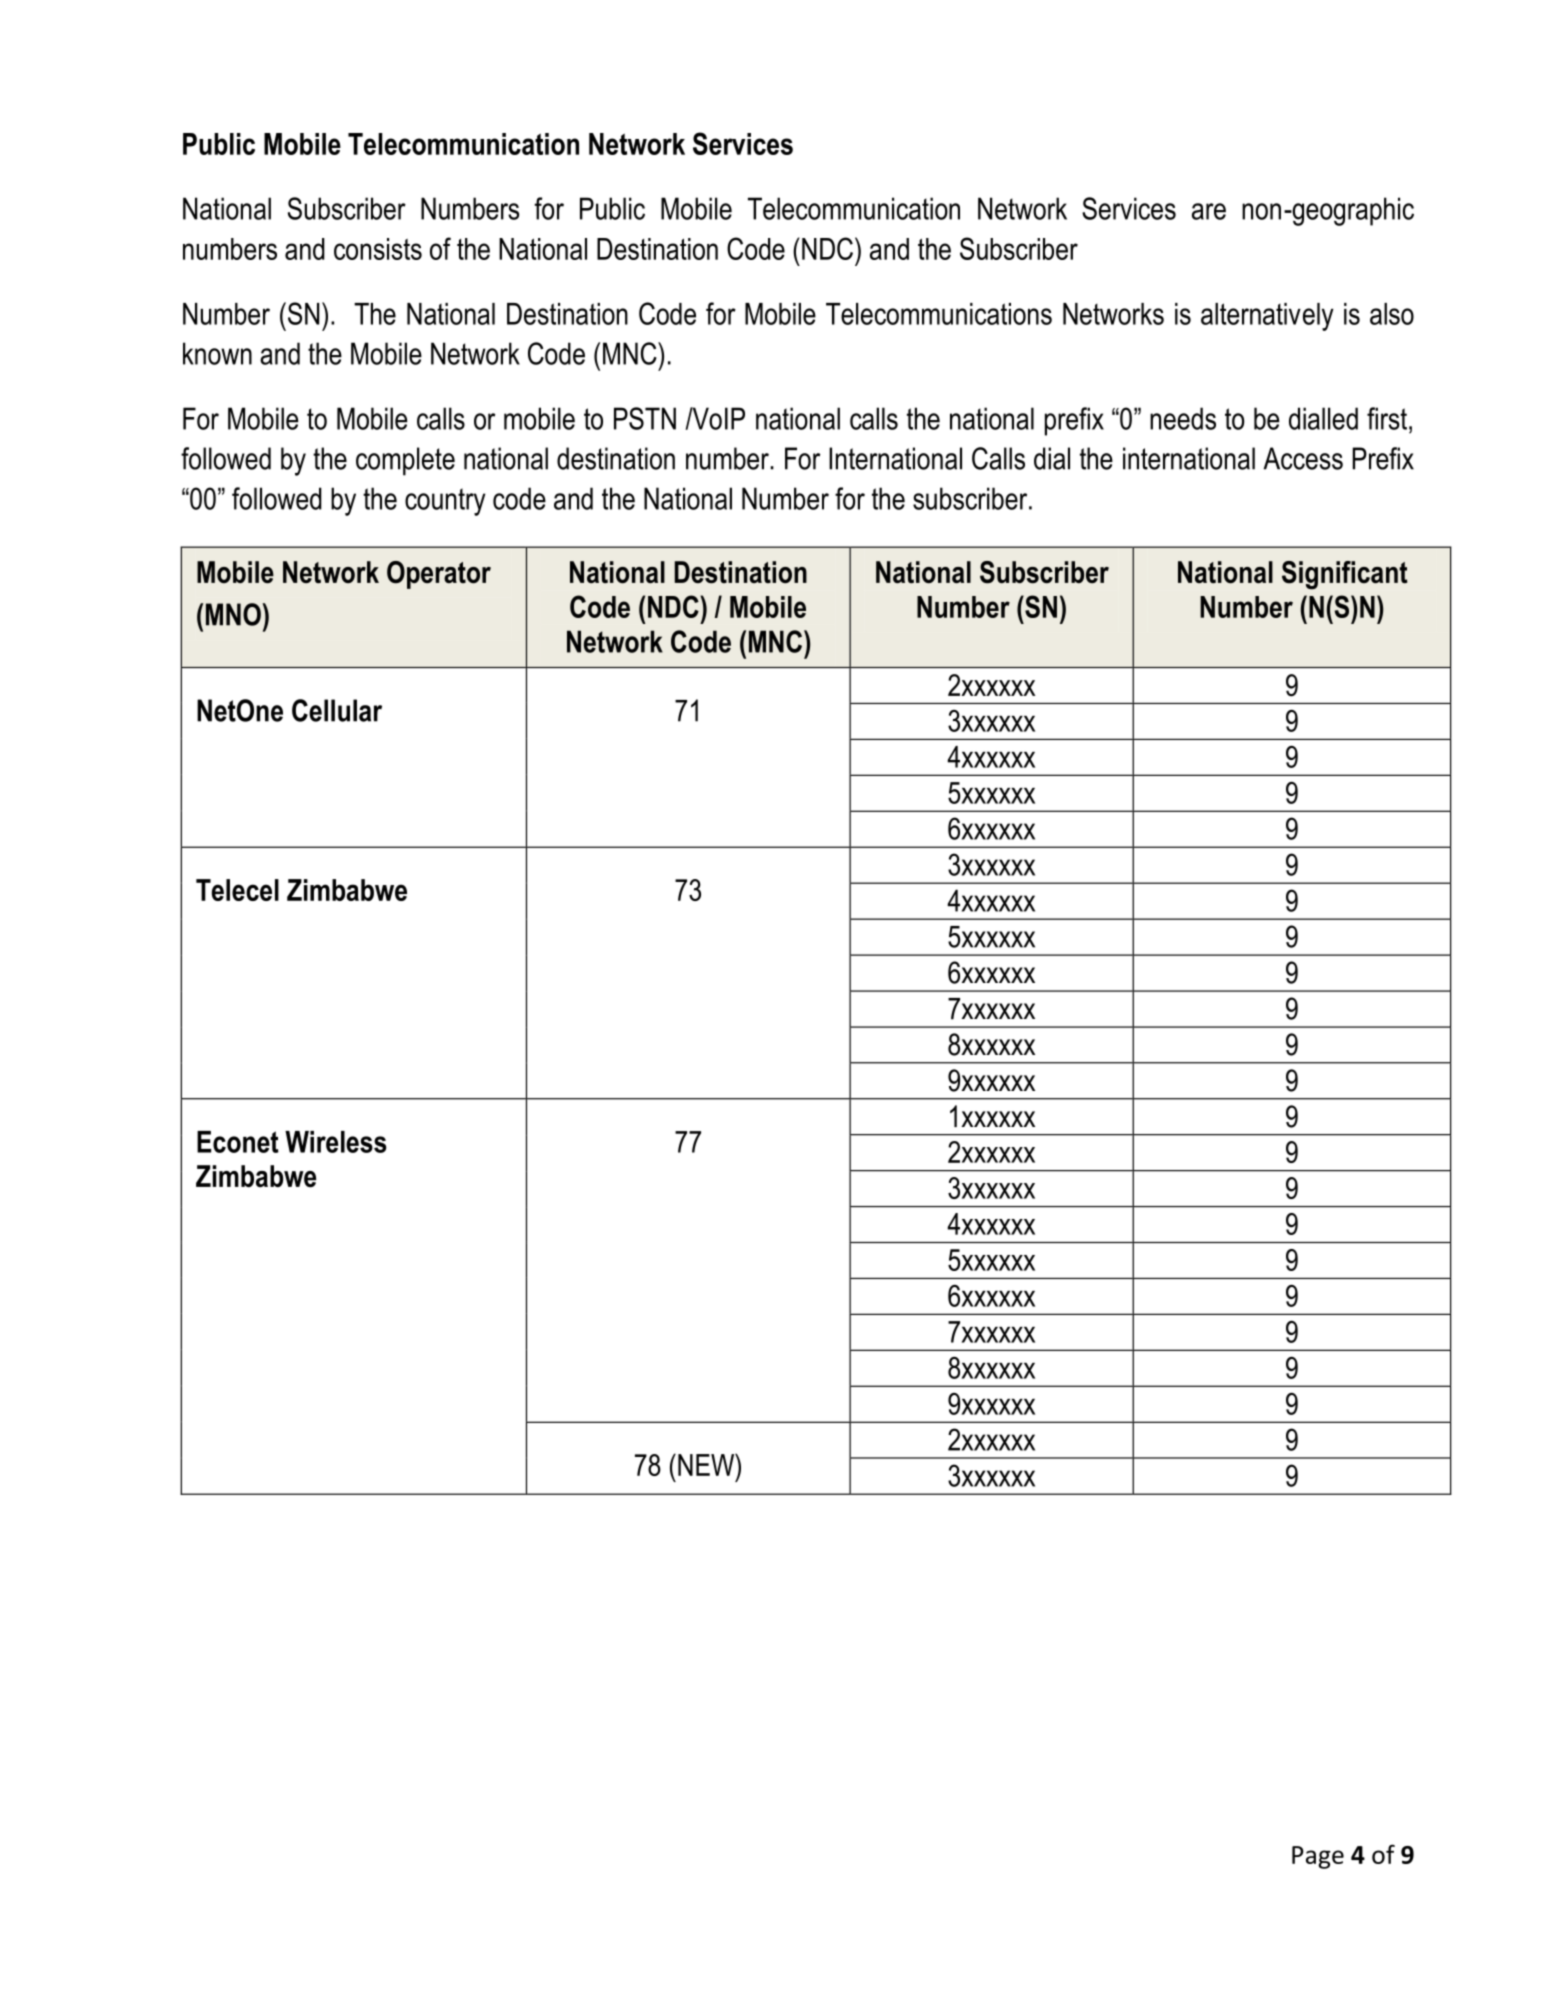 This page has width=1541, height=1994. Describe the element at coordinates (445, 502) in the page. I see `country` at that location.
